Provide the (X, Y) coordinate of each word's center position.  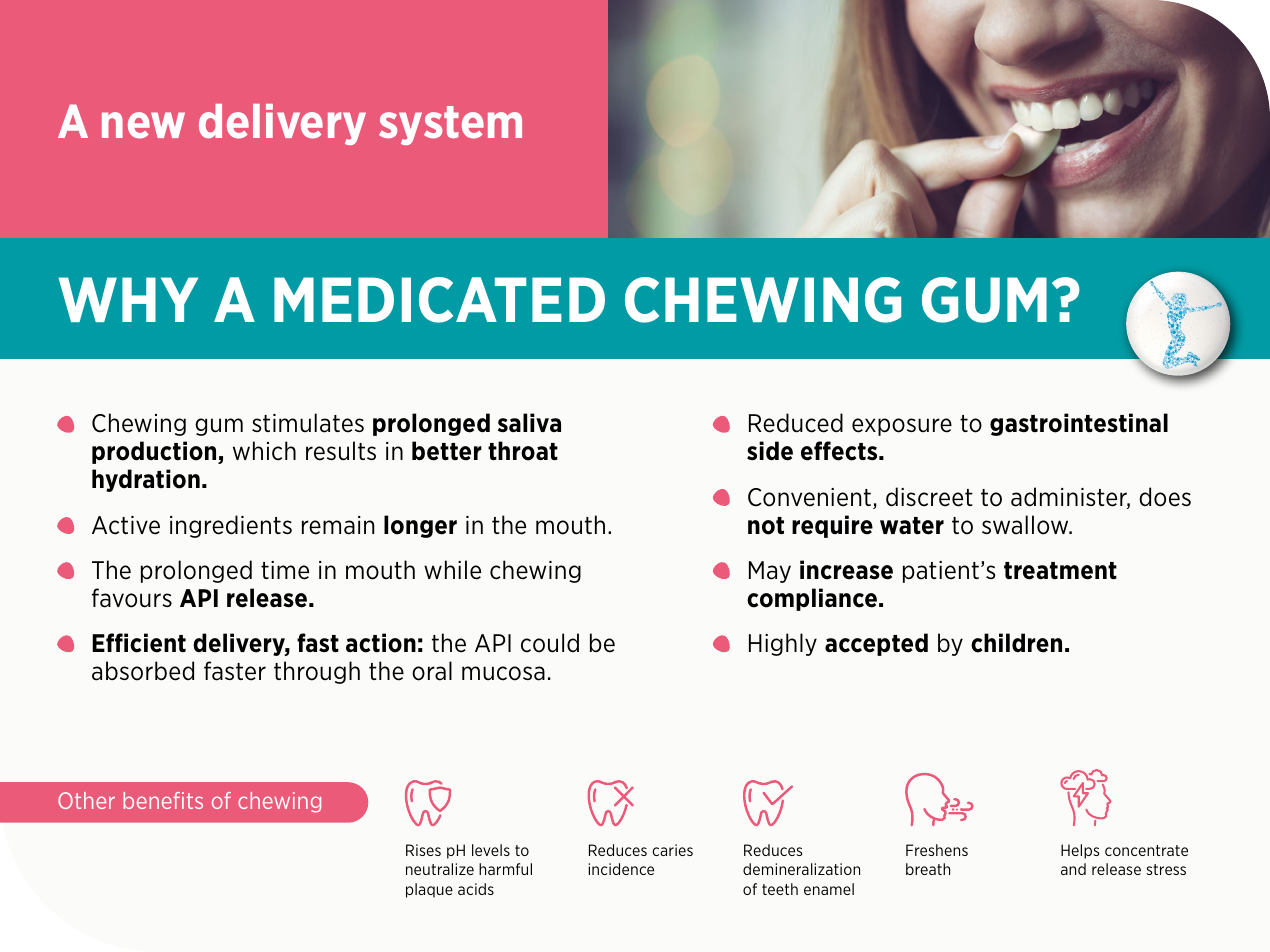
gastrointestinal (1079, 424)
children (1016, 643)
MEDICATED (439, 300)
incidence (621, 869)
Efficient (139, 643)
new (143, 125)
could (550, 643)
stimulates (308, 423)
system (450, 125)
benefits (163, 800)
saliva (529, 423)
